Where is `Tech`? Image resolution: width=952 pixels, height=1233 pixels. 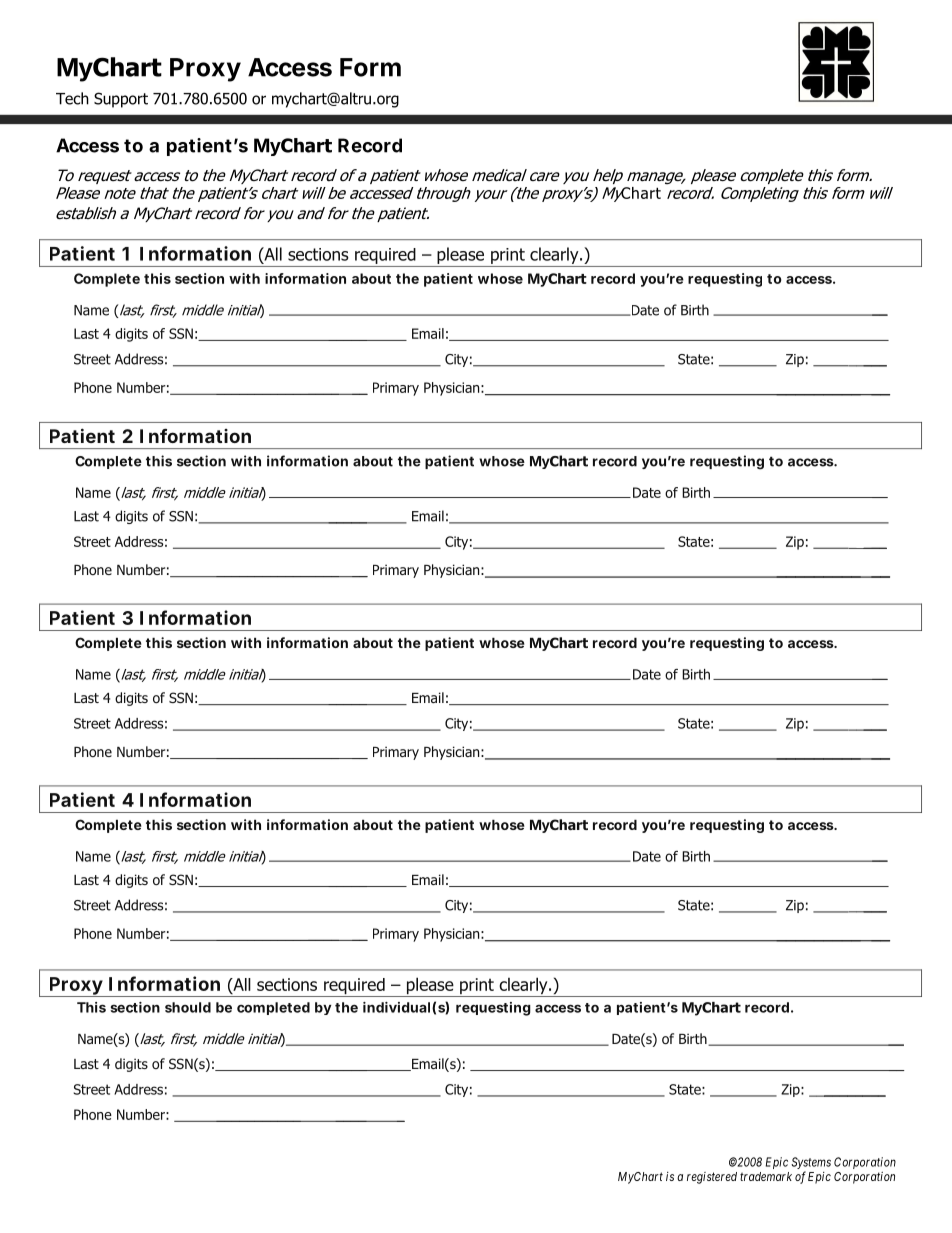 Tech is located at coordinates (72, 98).
